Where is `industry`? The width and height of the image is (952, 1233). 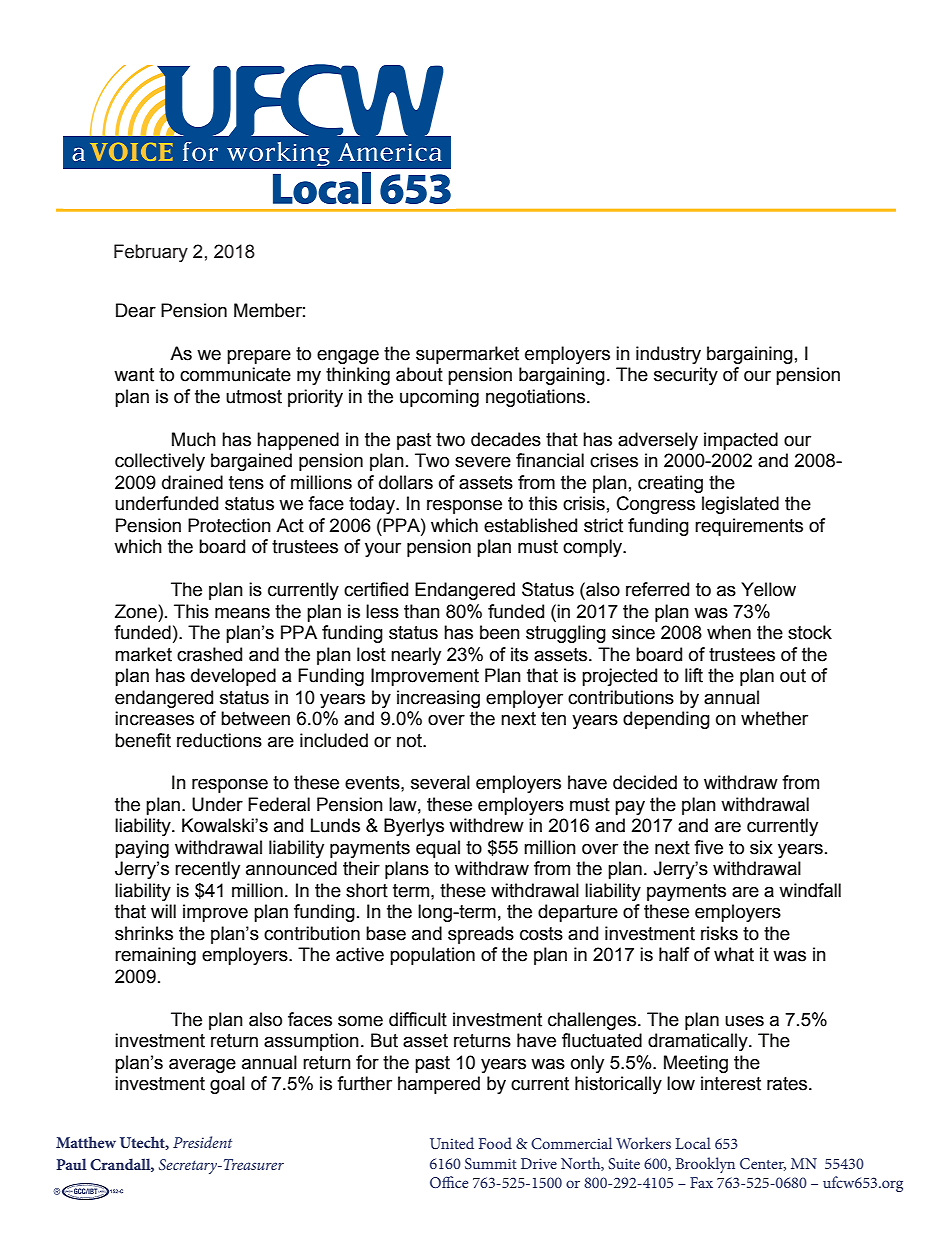 industry is located at coordinates (668, 355).
